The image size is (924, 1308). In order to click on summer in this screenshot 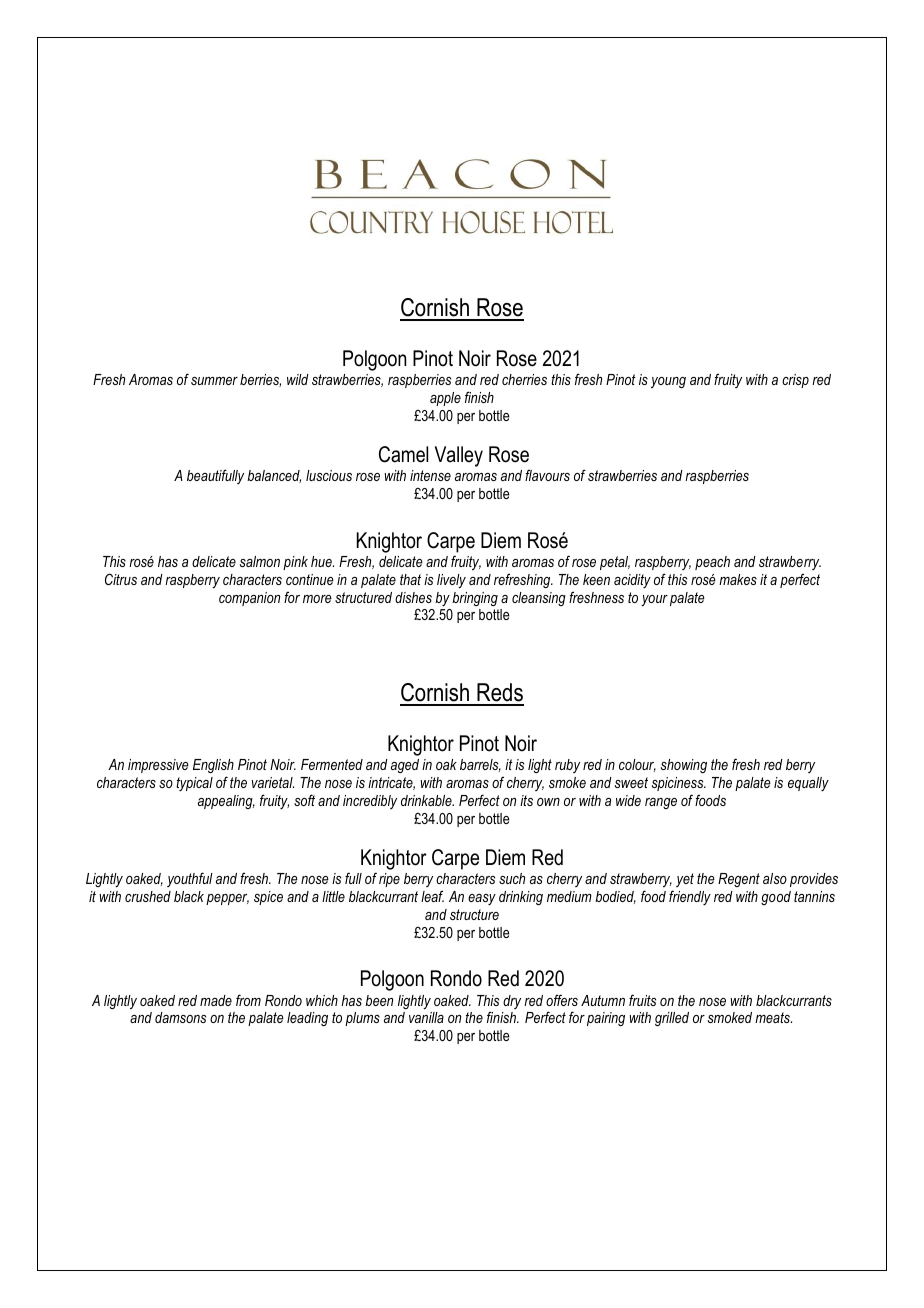, I will do `click(214, 381)`.
